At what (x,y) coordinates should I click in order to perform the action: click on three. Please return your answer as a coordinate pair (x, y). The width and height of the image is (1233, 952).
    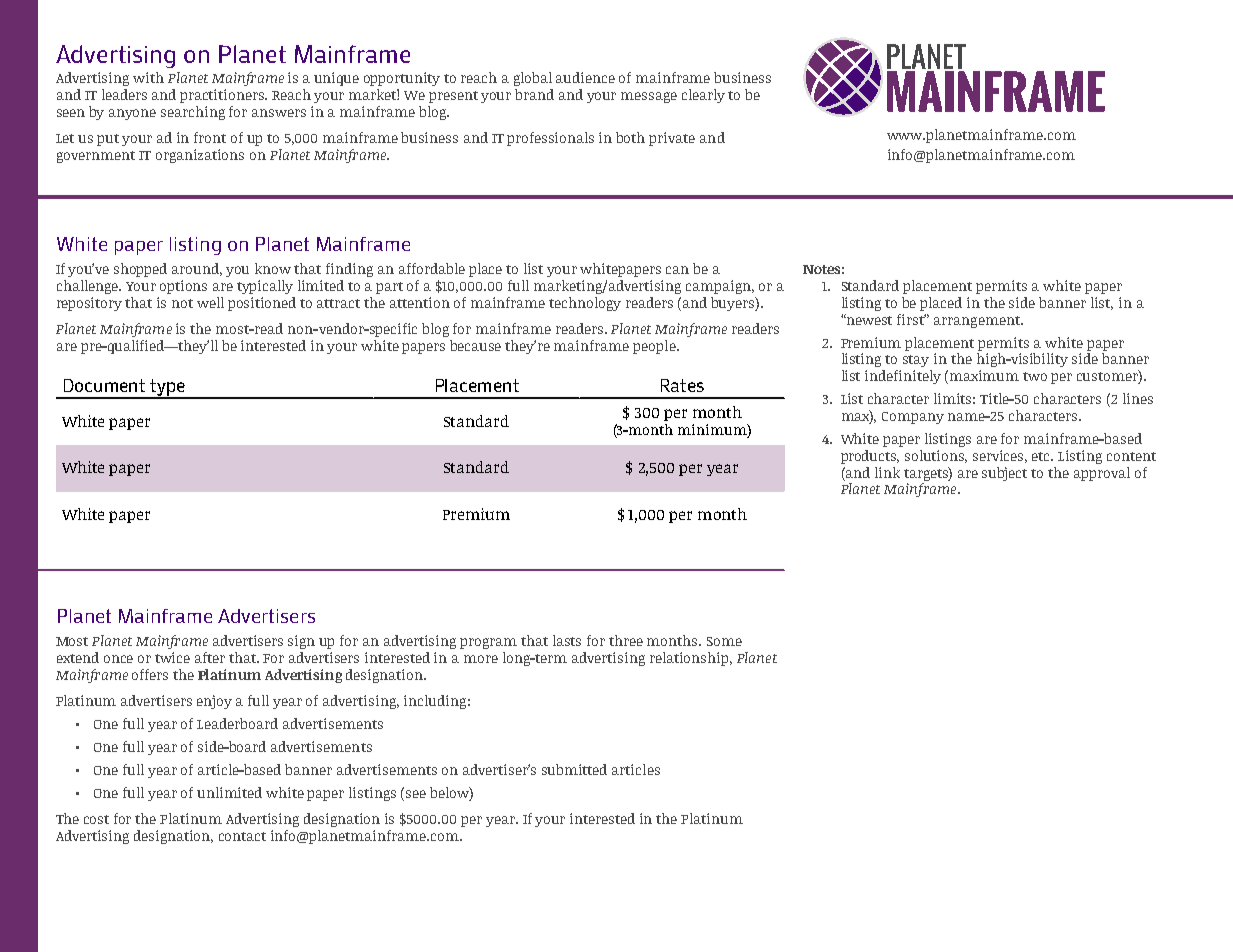
    Looking at the image, I should click on (626, 640).
